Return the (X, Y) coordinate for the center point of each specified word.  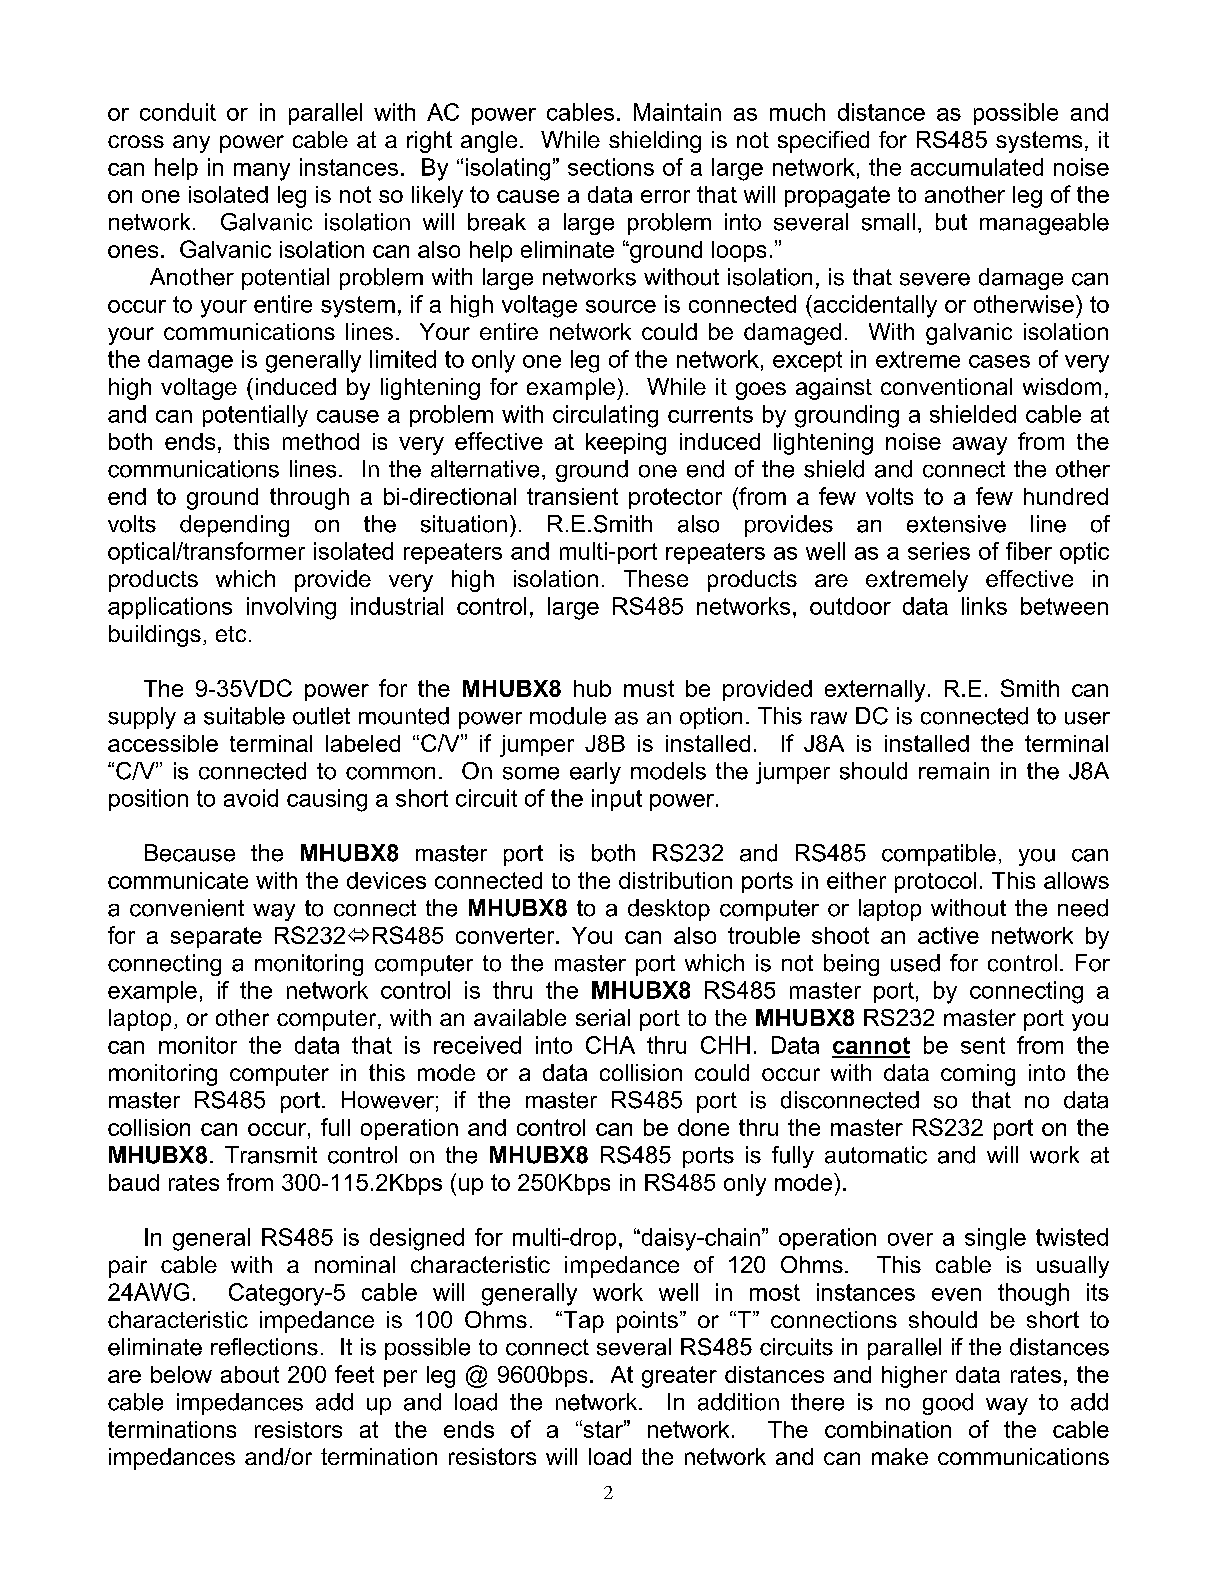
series (939, 551)
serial (603, 1017)
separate (216, 937)
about (250, 1374)
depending (234, 526)
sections (611, 167)
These (656, 578)
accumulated (977, 167)
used (915, 963)
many (262, 172)
